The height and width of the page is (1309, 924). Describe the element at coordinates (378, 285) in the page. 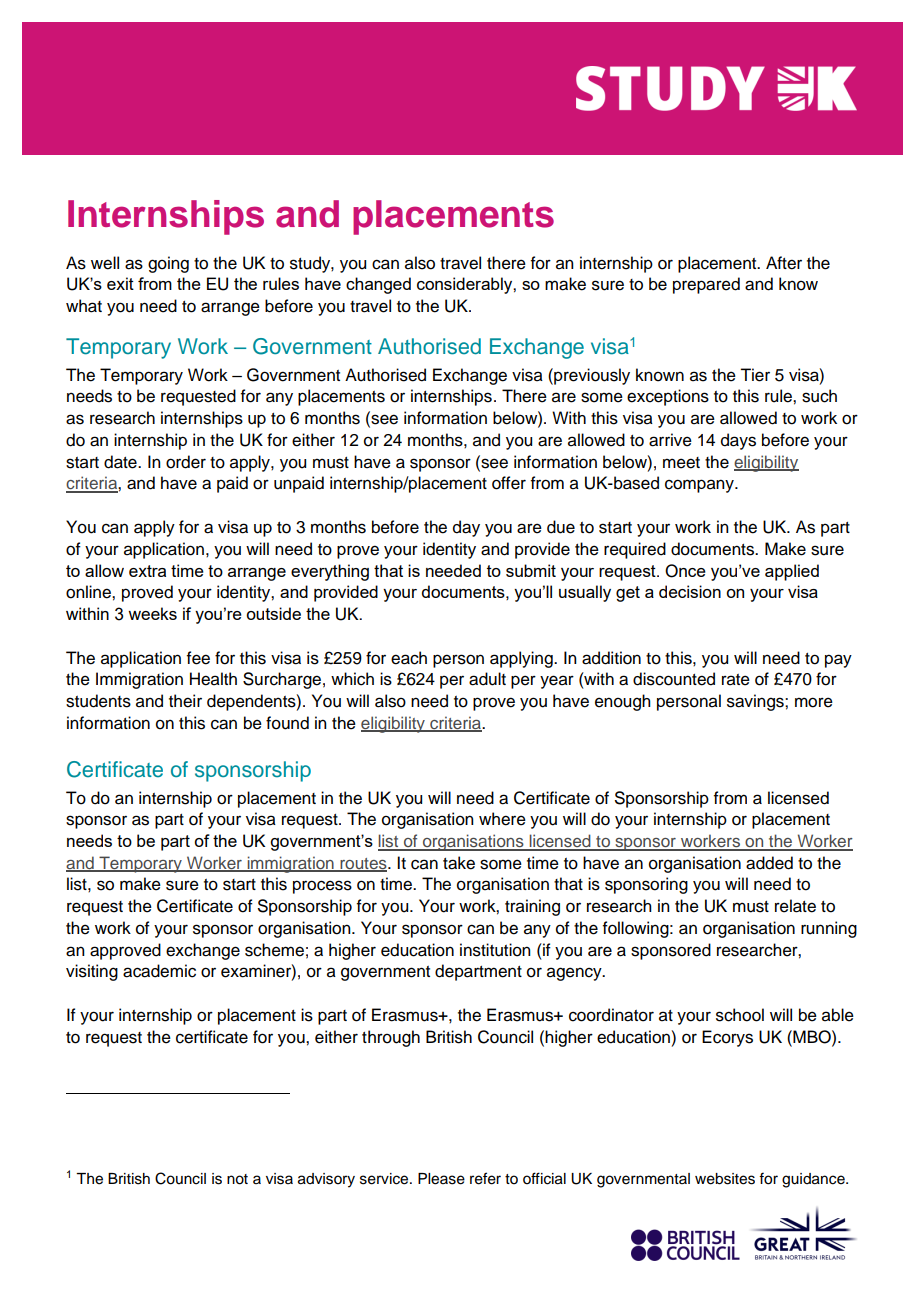

I see `changed` at that location.
